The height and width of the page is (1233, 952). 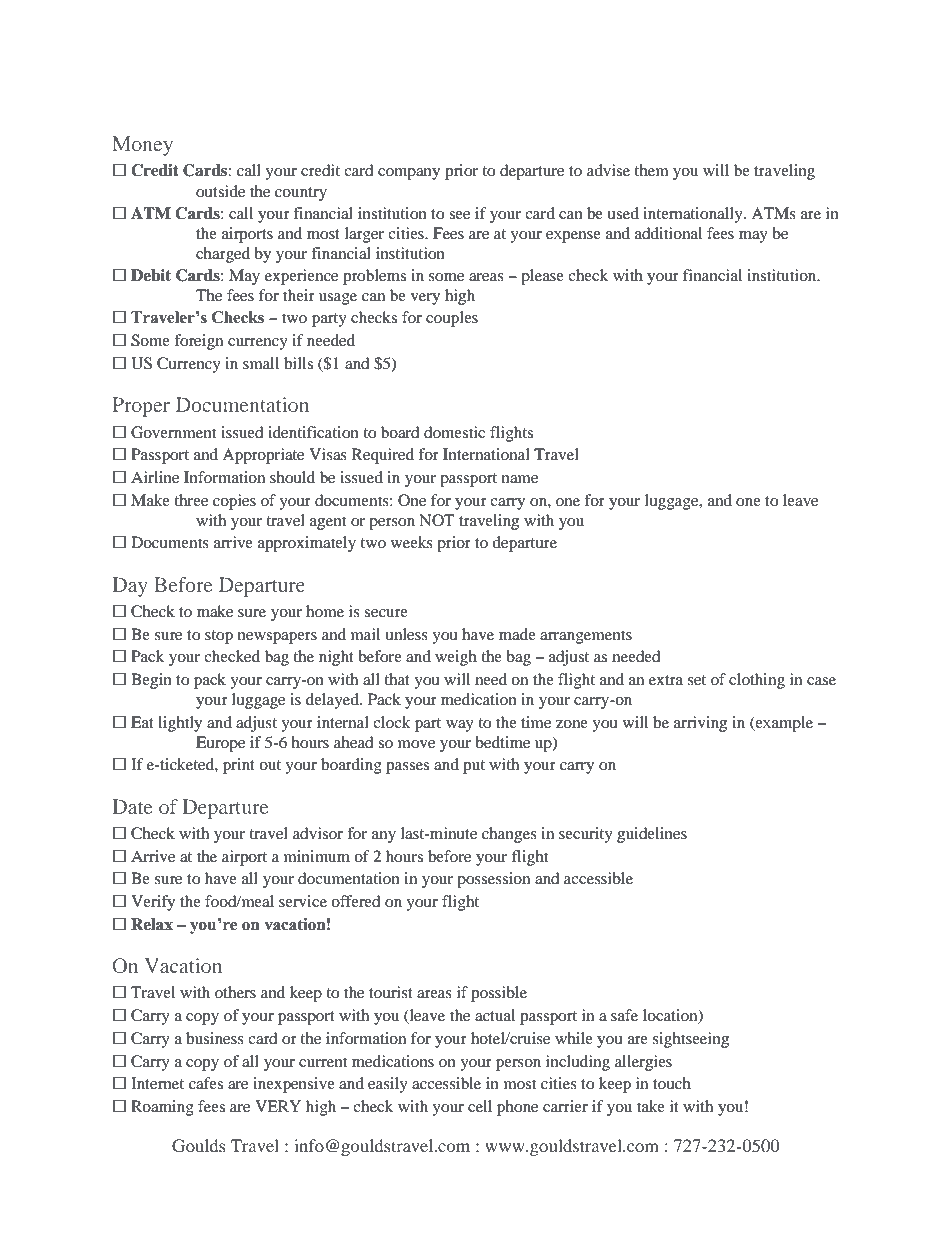 What do you see at coordinates (651, 170) in the page?
I see `them` at bounding box center [651, 170].
